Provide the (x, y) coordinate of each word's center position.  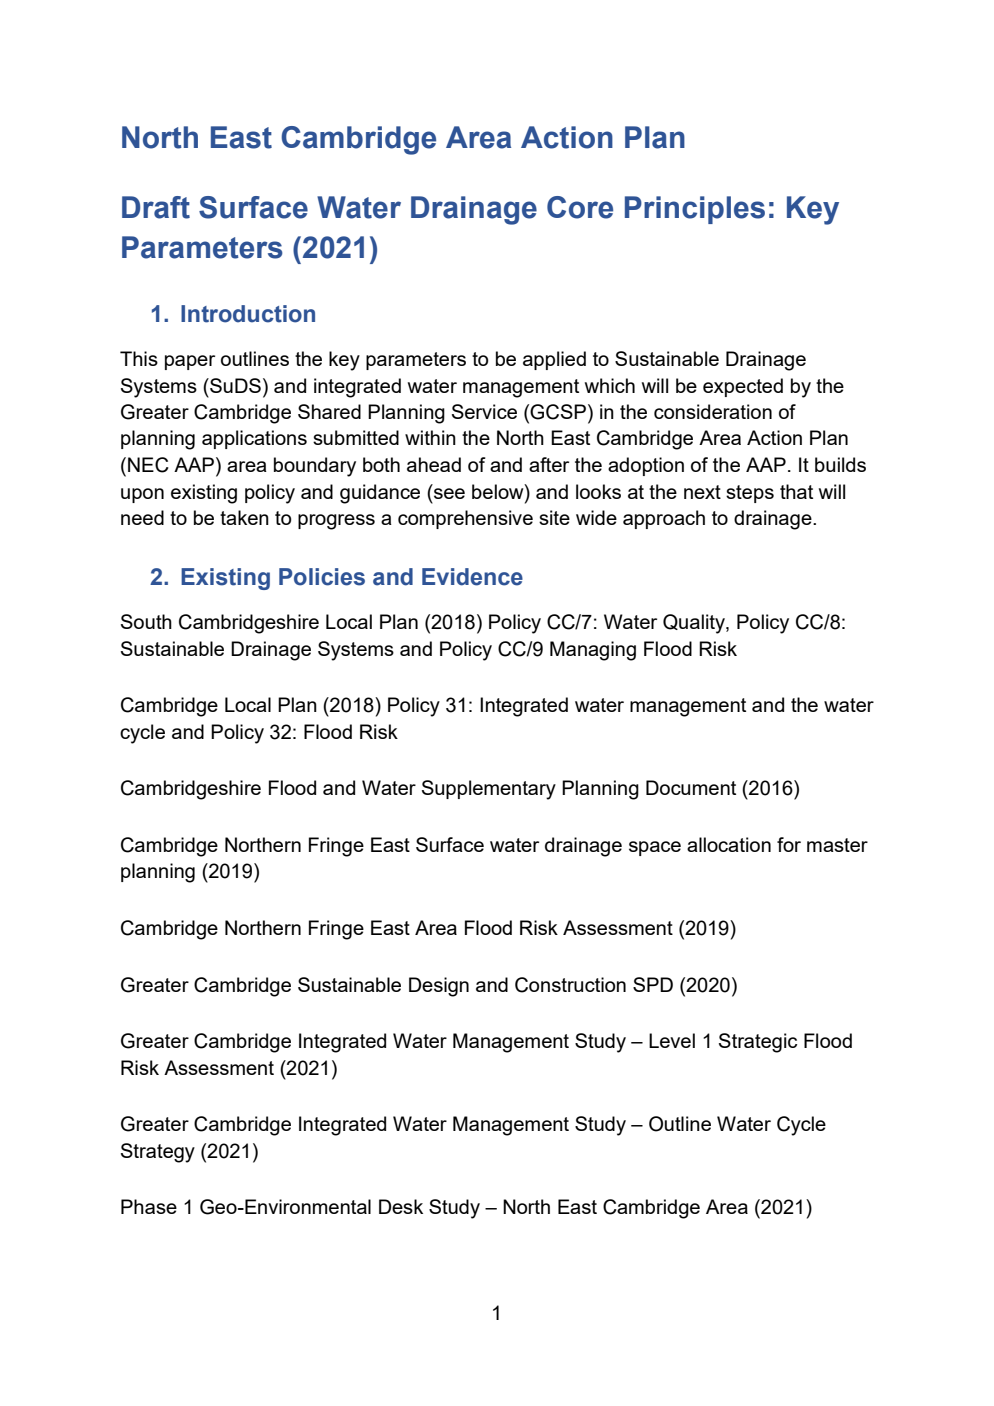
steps (750, 494)
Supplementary (489, 790)
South (146, 621)
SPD (653, 984)
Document (691, 787)
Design (439, 987)
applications (254, 439)
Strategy (158, 1153)
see (449, 493)
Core (580, 207)
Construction (570, 985)
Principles (695, 210)
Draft (156, 207)
